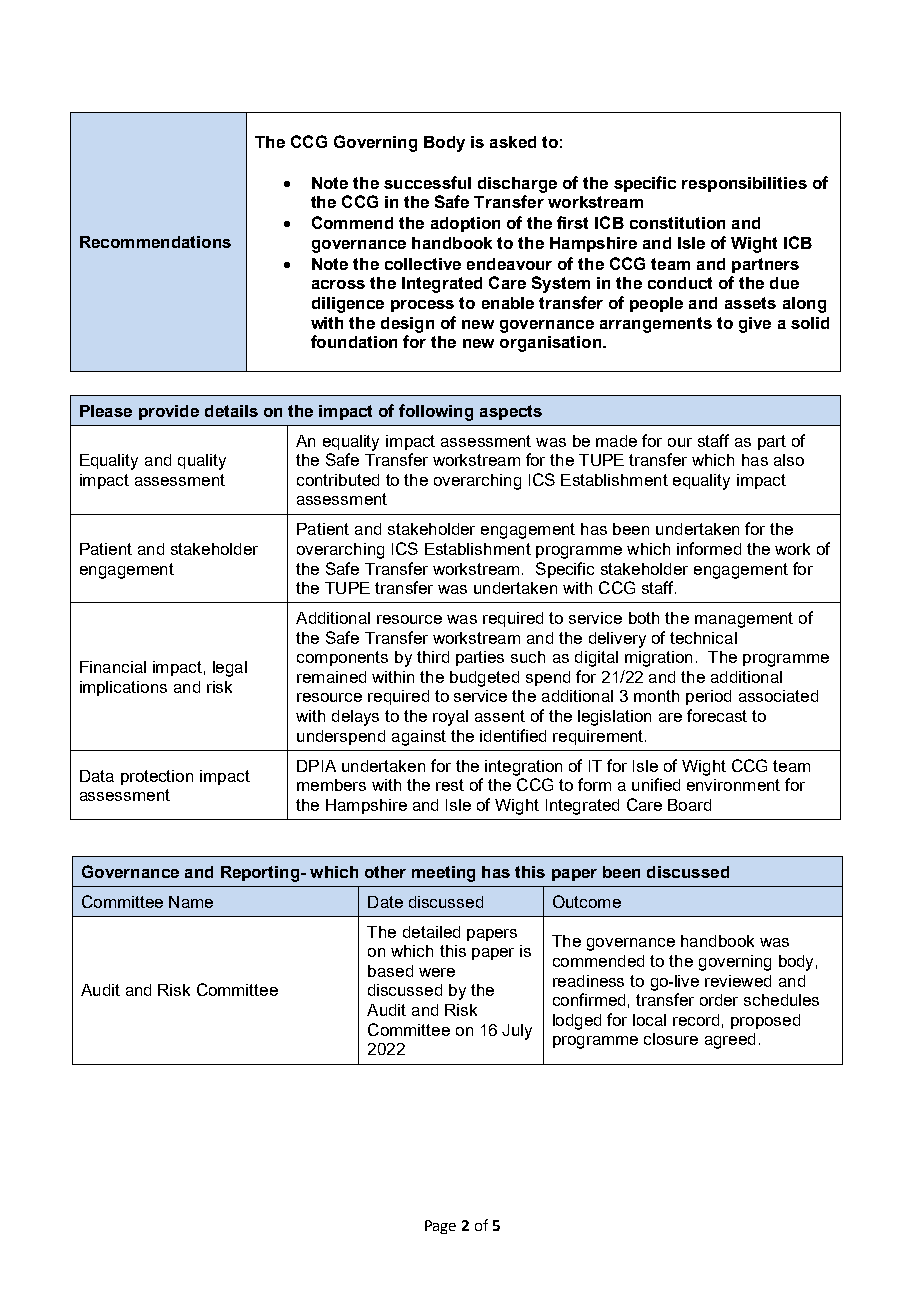 This document has width=924, height=1308. What do you see at coordinates (427, 182) in the document?
I see `successful` at bounding box center [427, 182].
